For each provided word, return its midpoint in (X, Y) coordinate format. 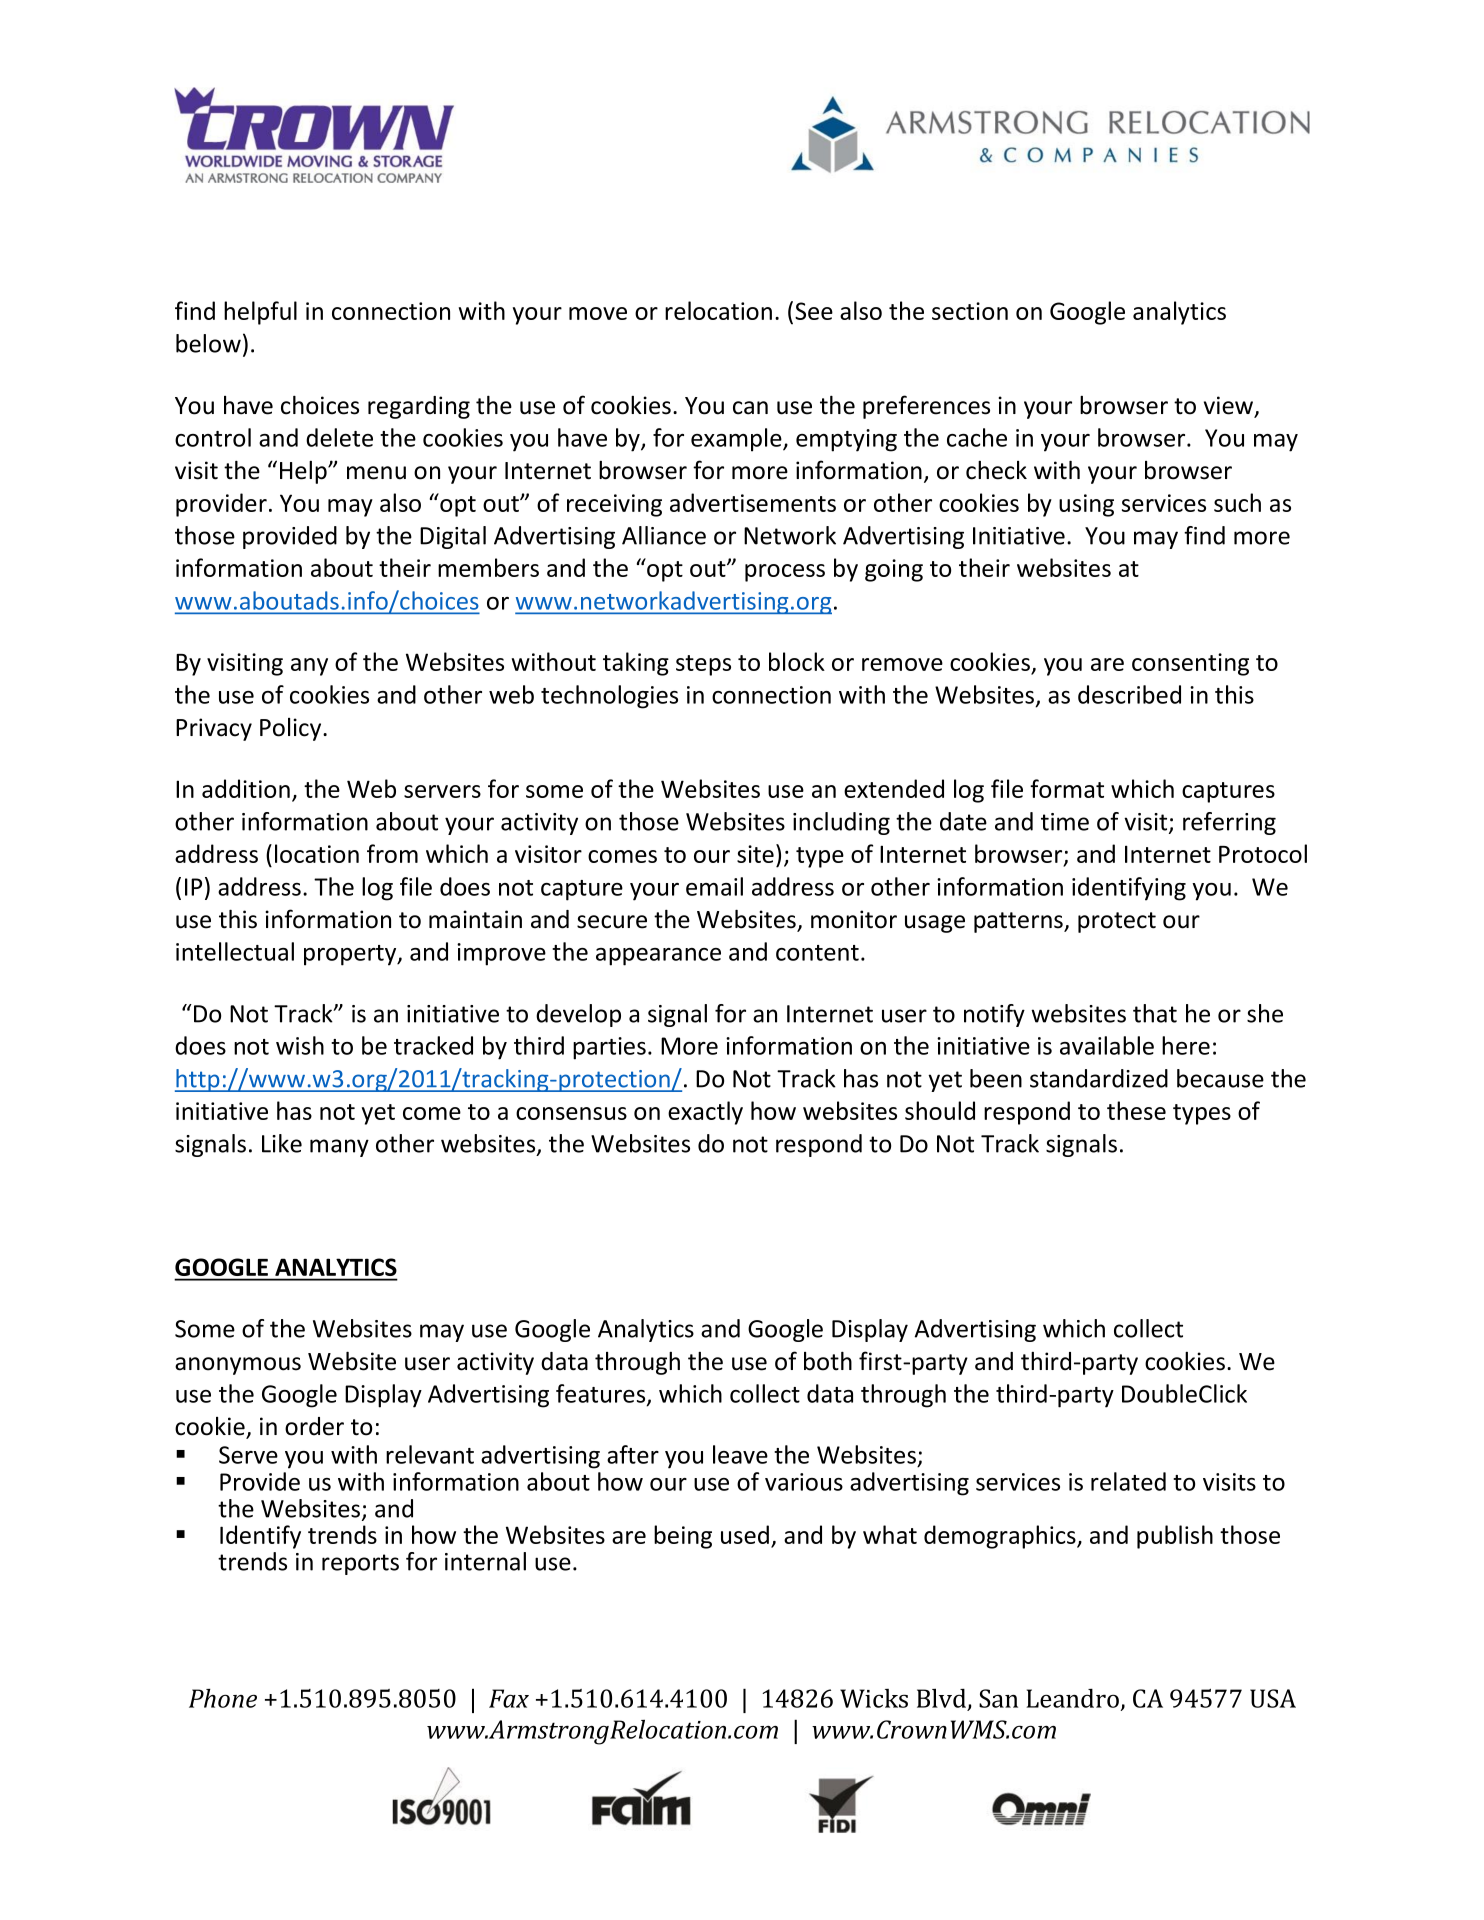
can (750, 408)
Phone (223, 1698)
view (1230, 406)
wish (300, 1045)
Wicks (874, 1698)
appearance (658, 957)
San (998, 1698)
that (1155, 1013)
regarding (419, 407)
